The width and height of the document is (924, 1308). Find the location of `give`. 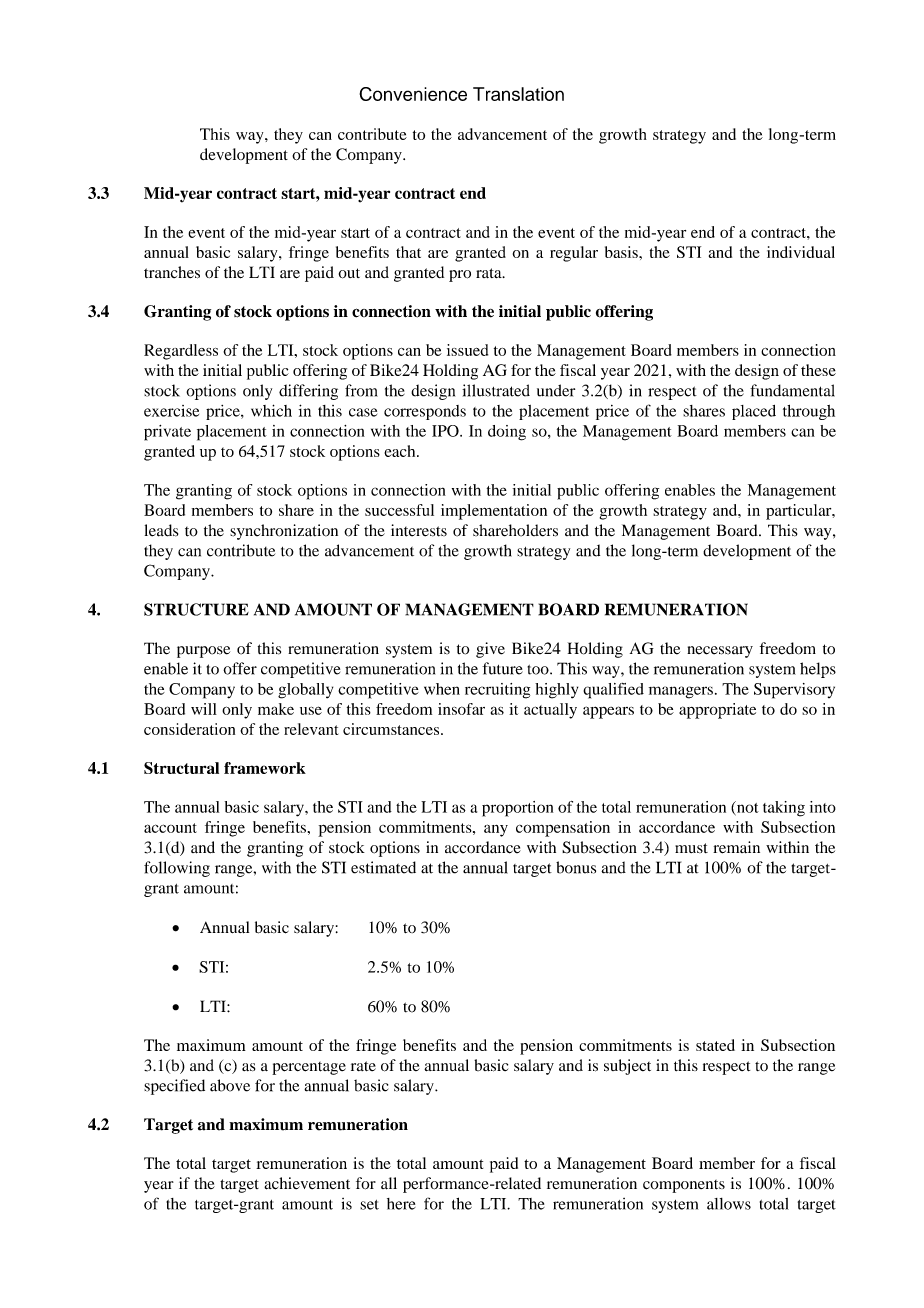

give is located at coordinates (490, 650).
